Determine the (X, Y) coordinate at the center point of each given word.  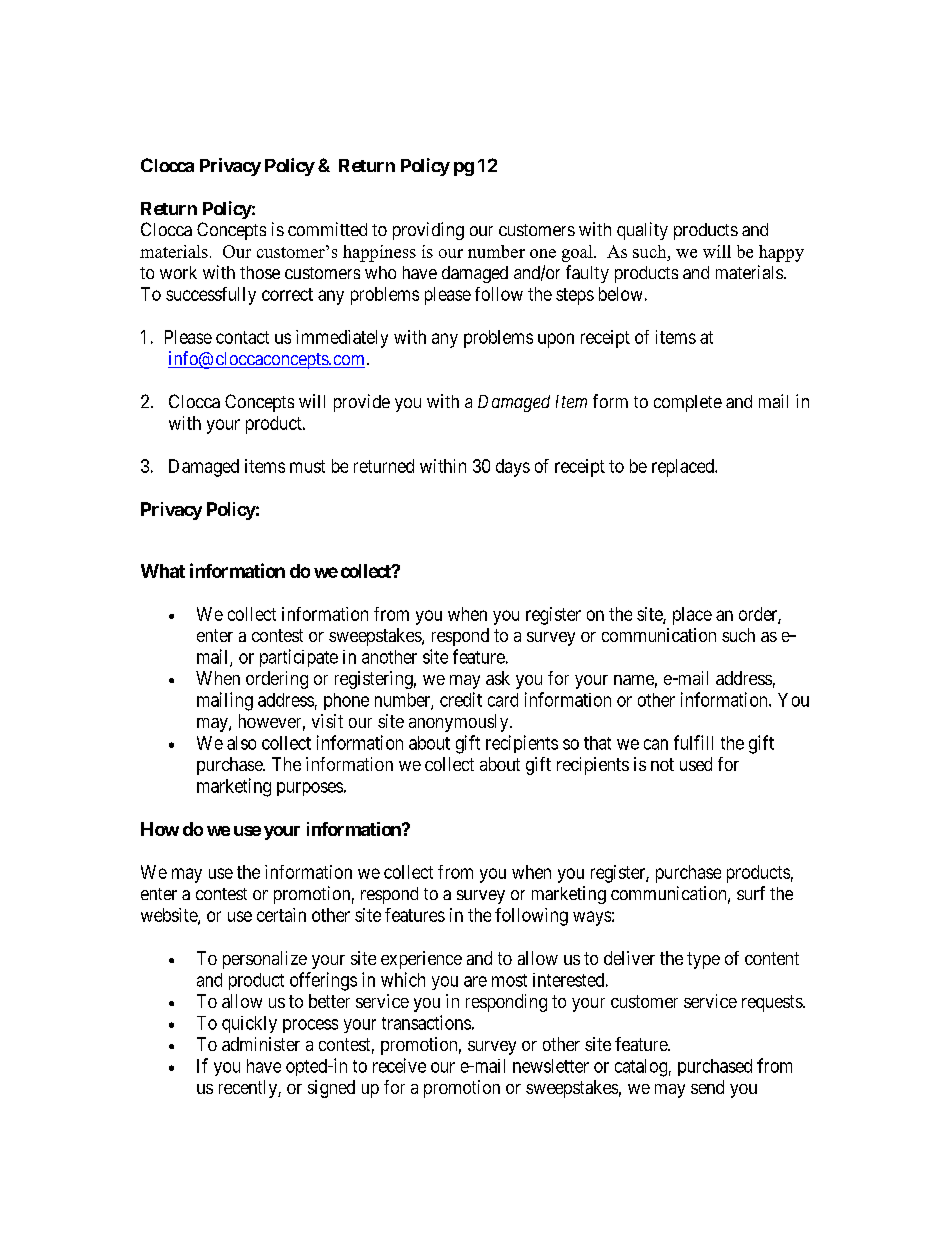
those (260, 272)
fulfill (693, 742)
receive (399, 1065)
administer (261, 1044)
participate (299, 658)
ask (498, 678)
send (707, 1087)
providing (428, 231)
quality (642, 231)
